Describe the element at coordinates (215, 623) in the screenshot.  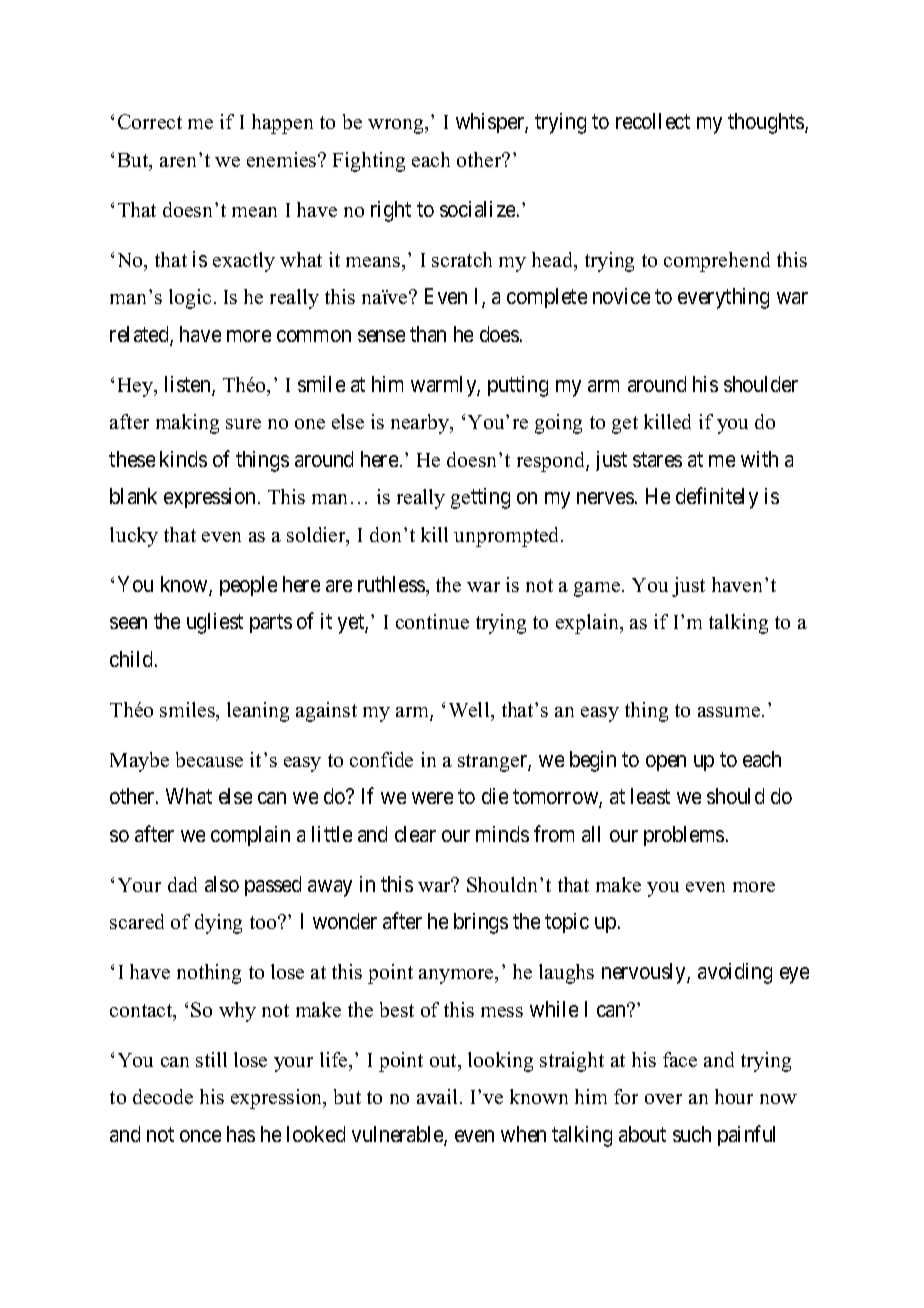
I see `ugliest` at that location.
